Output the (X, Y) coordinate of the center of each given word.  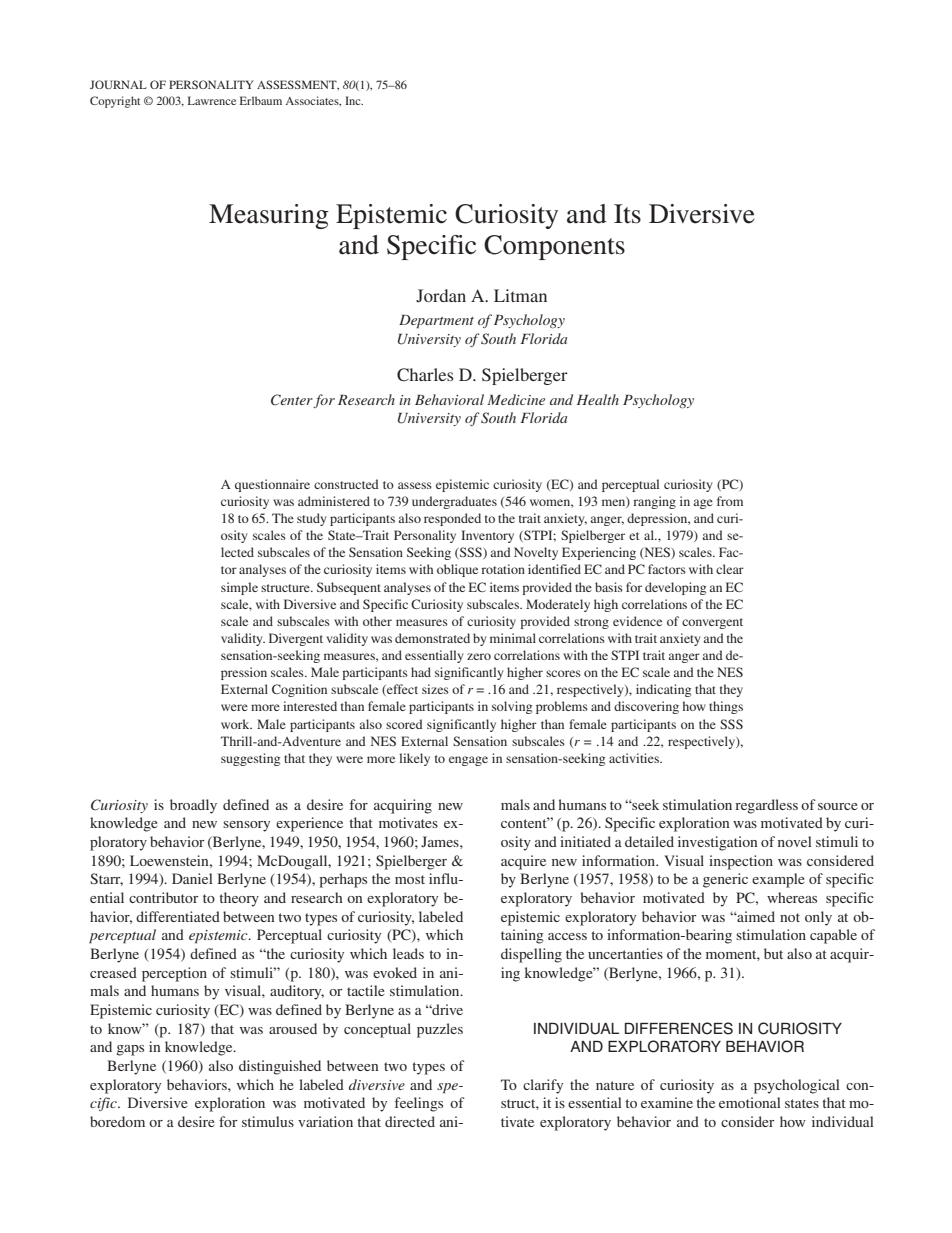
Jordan (441, 296)
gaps (130, 1050)
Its (627, 214)
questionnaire (272, 485)
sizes (435, 689)
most (410, 879)
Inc (354, 100)
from (730, 501)
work (236, 724)
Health (598, 399)
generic (725, 880)
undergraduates (454, 502)
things (726, 707)
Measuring (269, 216)
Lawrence (212, 100)
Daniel (192, 878)
